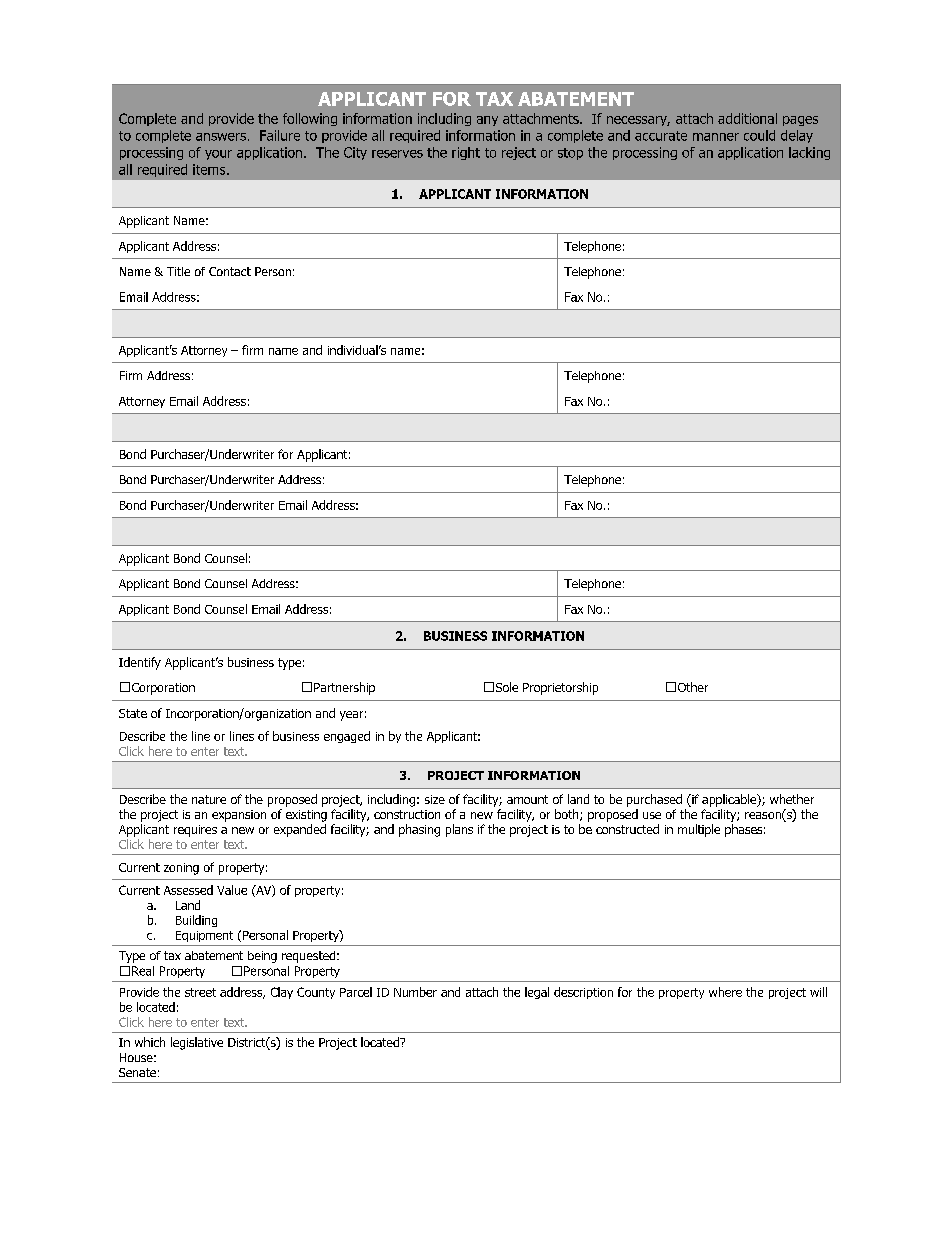  Describe the element at coordinates (218, 155) in the screenshot. I see `your` at that location.
